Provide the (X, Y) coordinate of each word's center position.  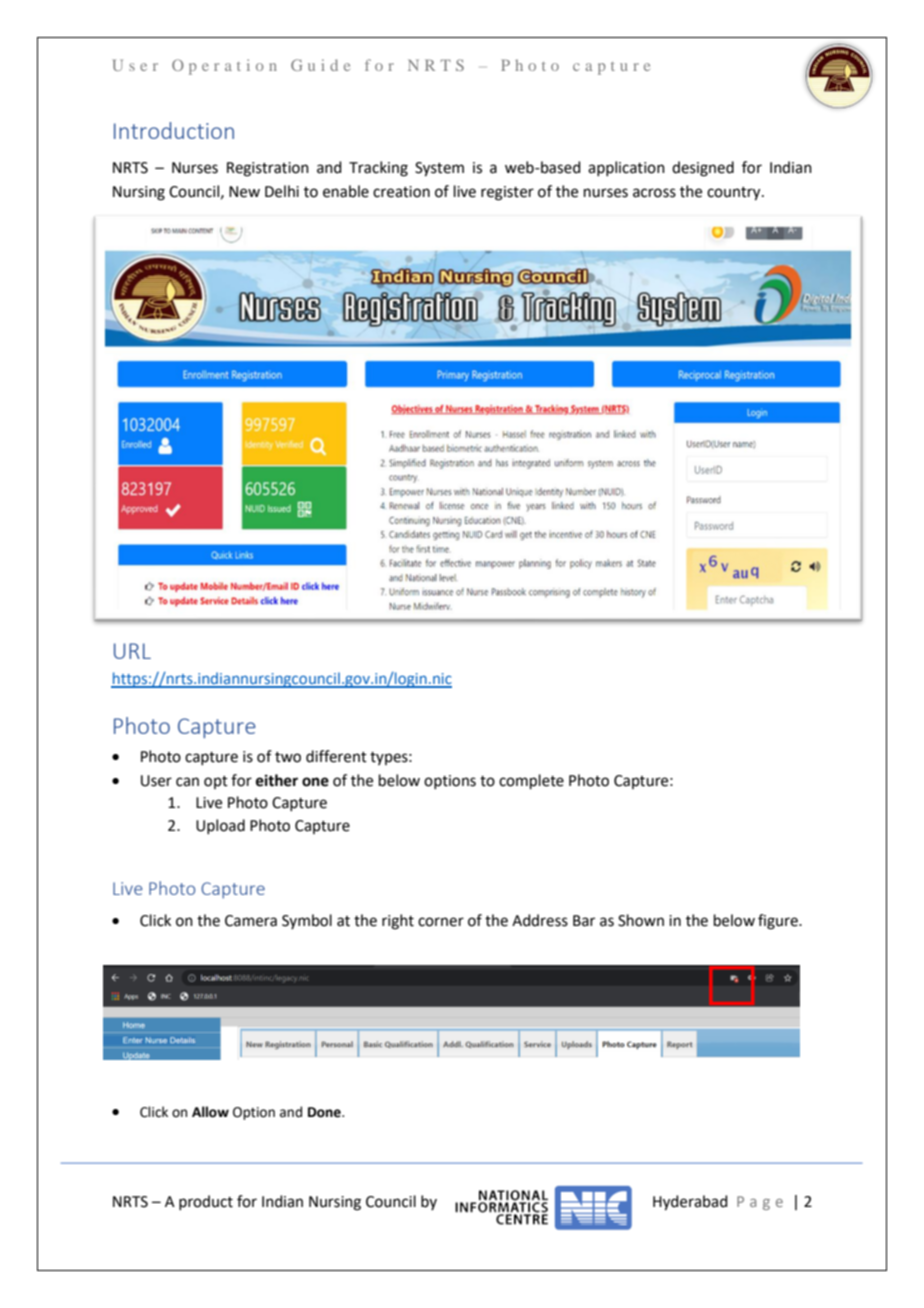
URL (132, 651)
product (206, 1202)
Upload (220, 826)
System (439, 169)
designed (703, 169)
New (244, 192)
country (735, 194)
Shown (641, 920)
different (336, 756)
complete (531, 781)
